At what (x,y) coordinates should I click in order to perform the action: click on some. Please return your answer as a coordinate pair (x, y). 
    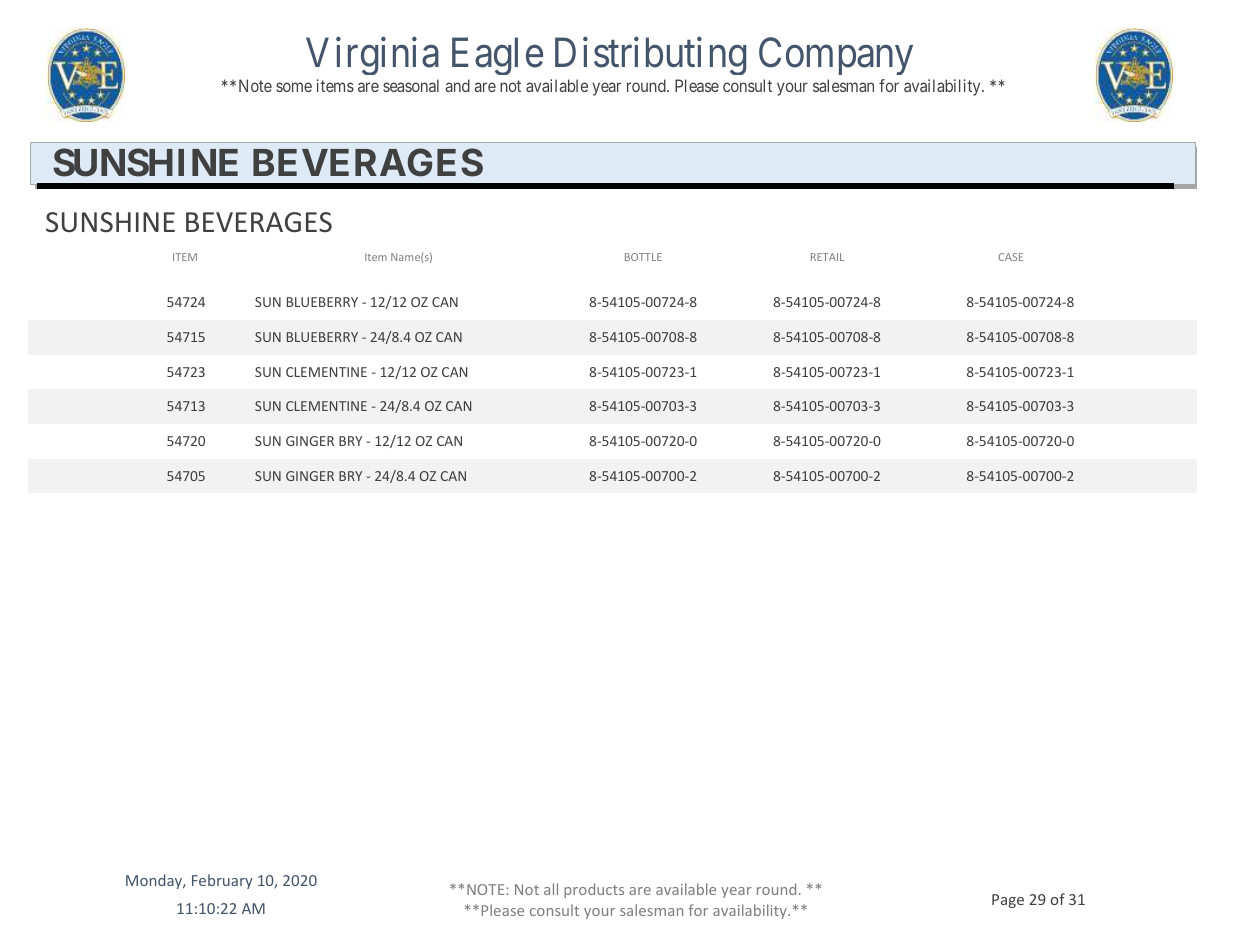
    Looking at the image, I should click on (294, 87).
